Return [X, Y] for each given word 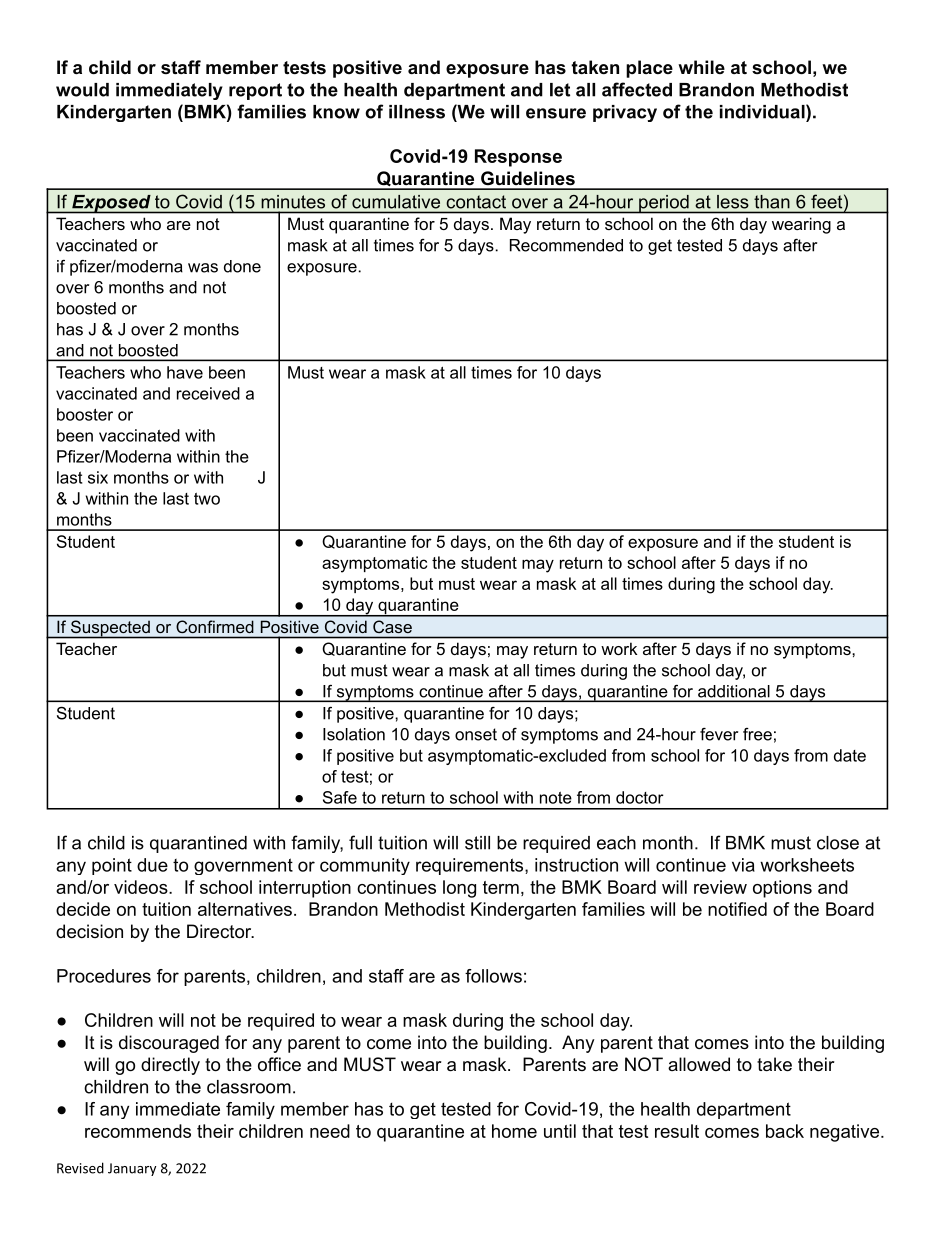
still [477, 843]
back [785, 1131]
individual [762, 112]
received [208, 393]
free [757, 734]
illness [417, 112]
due [152, 865]
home [514, 1131]
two [207, 499]
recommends [138, 1131]
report [255, 91]
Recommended [566, 245]
